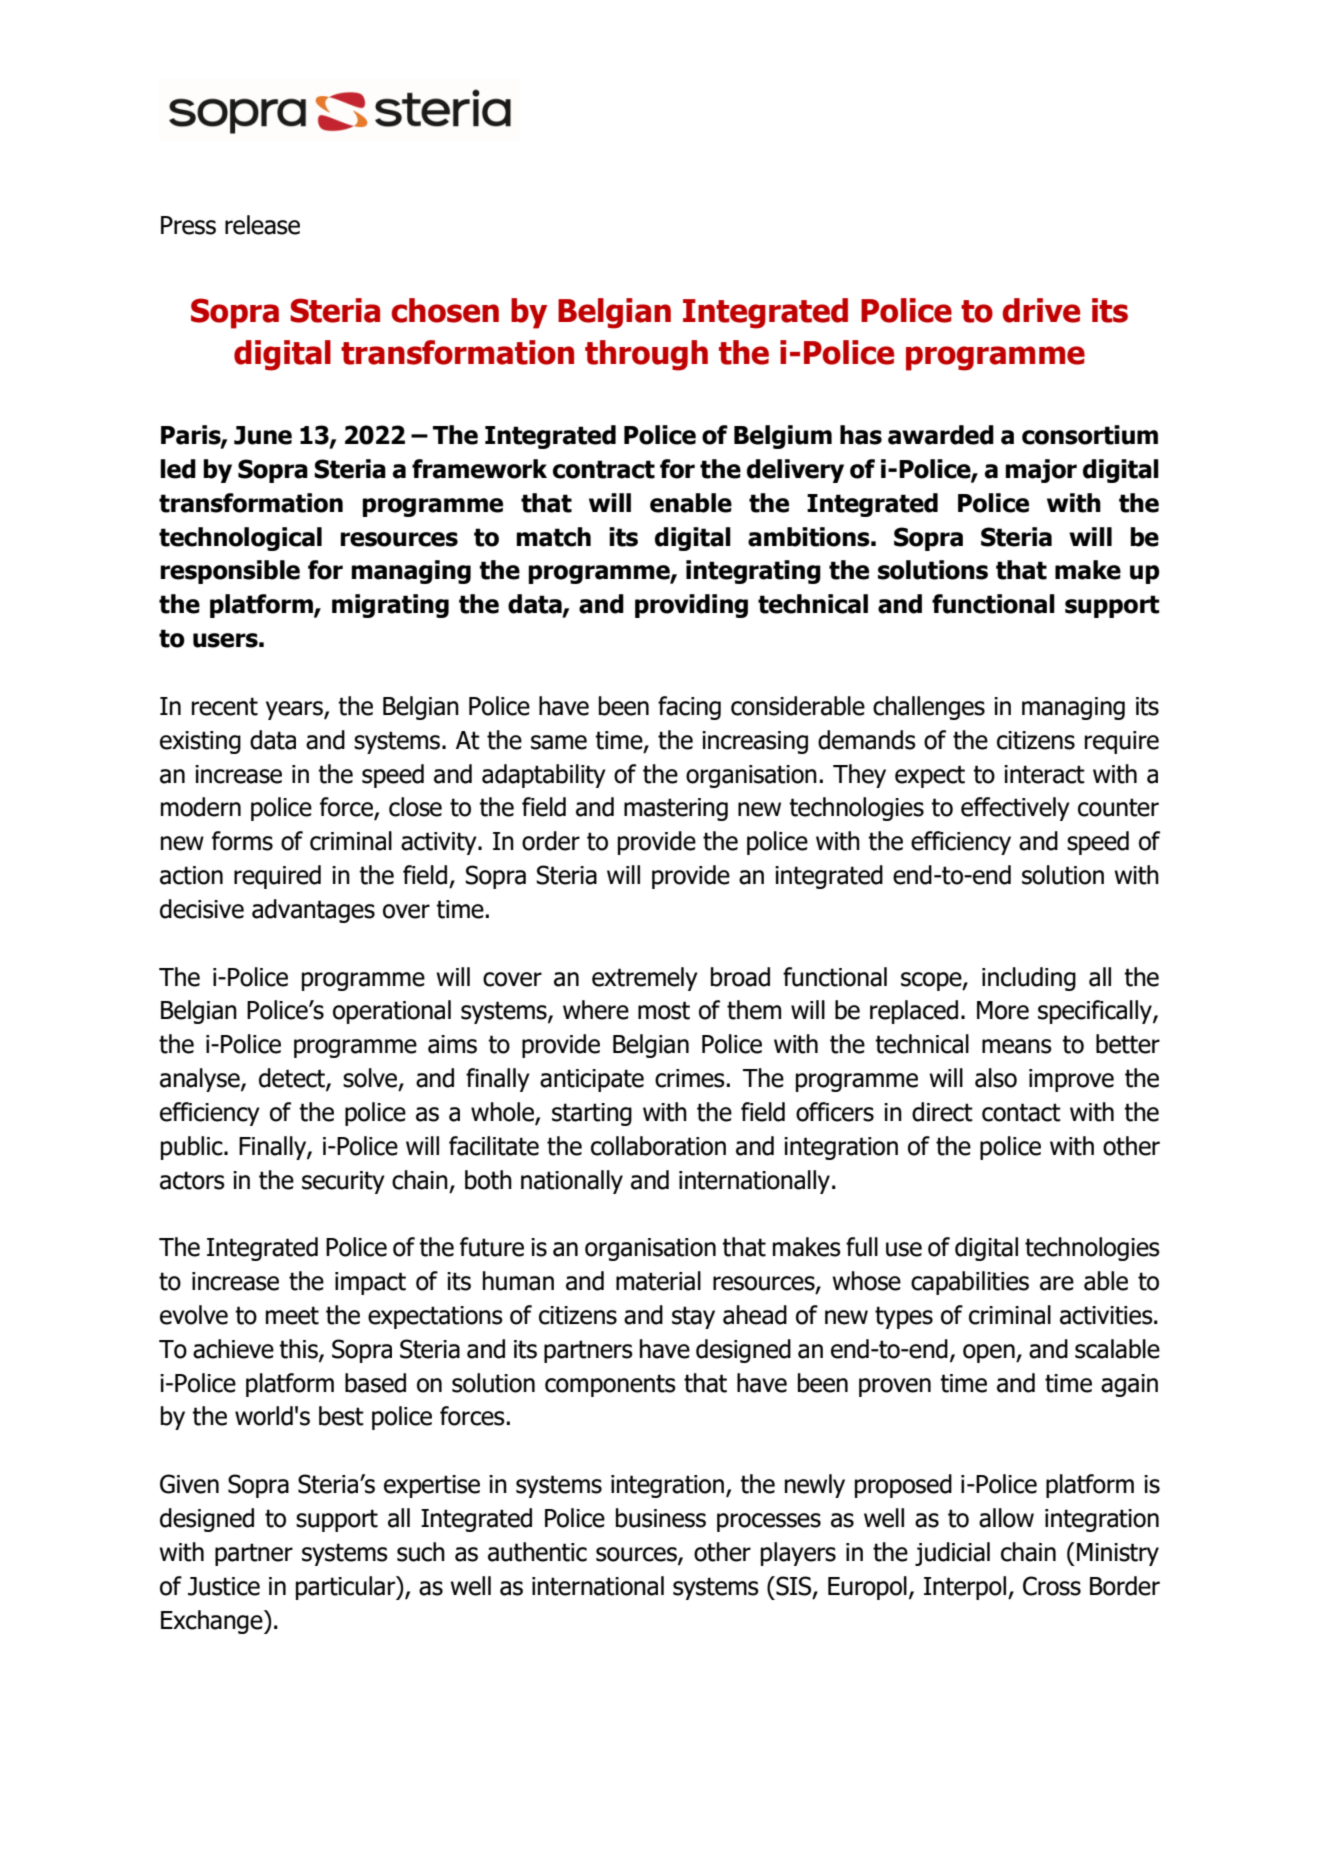 The width and height of the image is (1319, 1866). What do you see at coordinates (224, 1586) in the image?
I see `Justice` at bounding box center [224, 1586].
